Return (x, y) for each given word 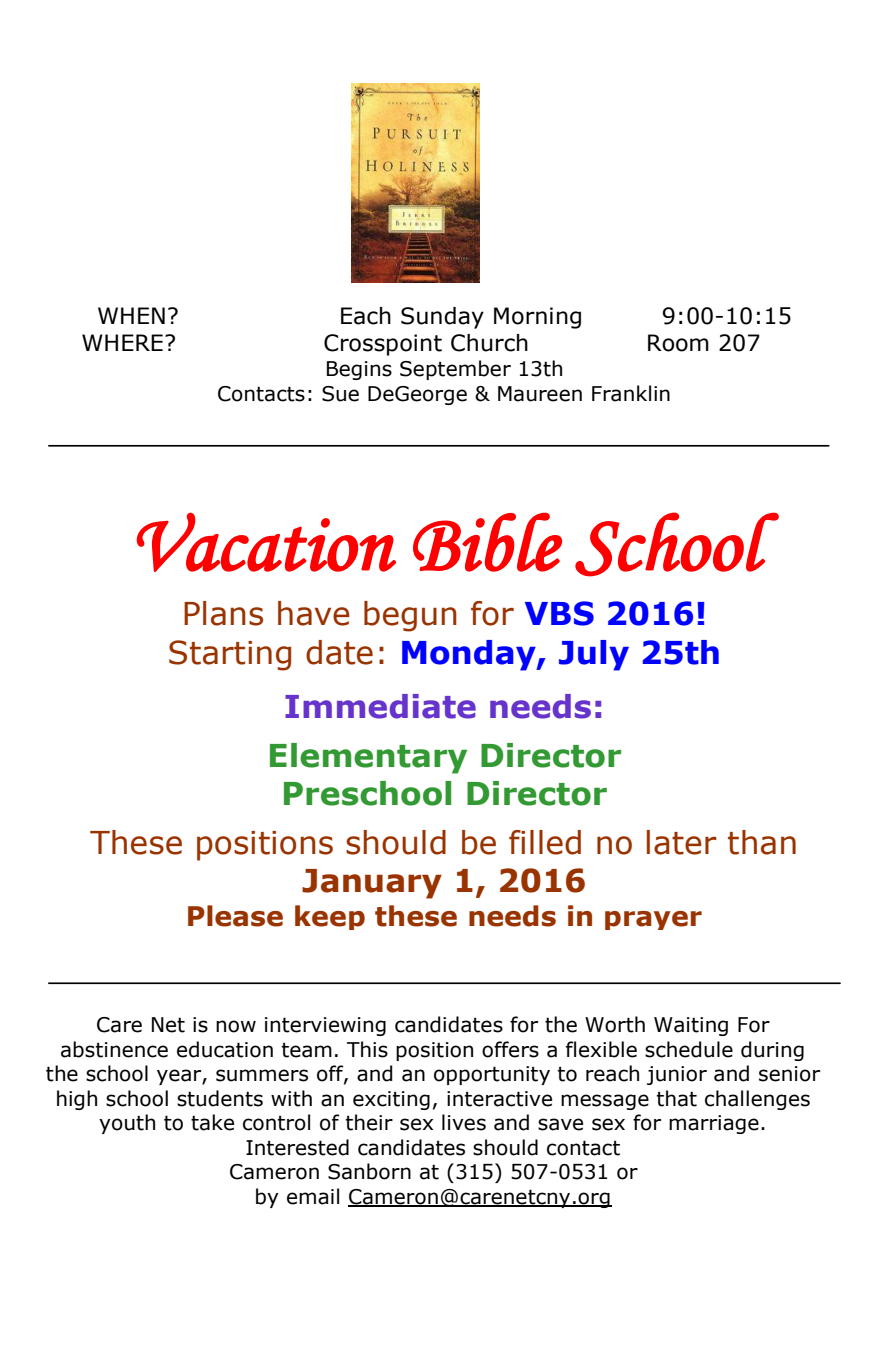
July (594, 655)
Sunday (442, 318)
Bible (487, 542)
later (682, 842)
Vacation (266, 542)
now (236, 1026)
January (372, 884)
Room (678, 343)
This (367, 1049)
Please (235, 916)
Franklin (631, 393)
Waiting (691, 1026)
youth (127, 1124)
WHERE (122, 342)
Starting (230, 655)
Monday (470, 655)
